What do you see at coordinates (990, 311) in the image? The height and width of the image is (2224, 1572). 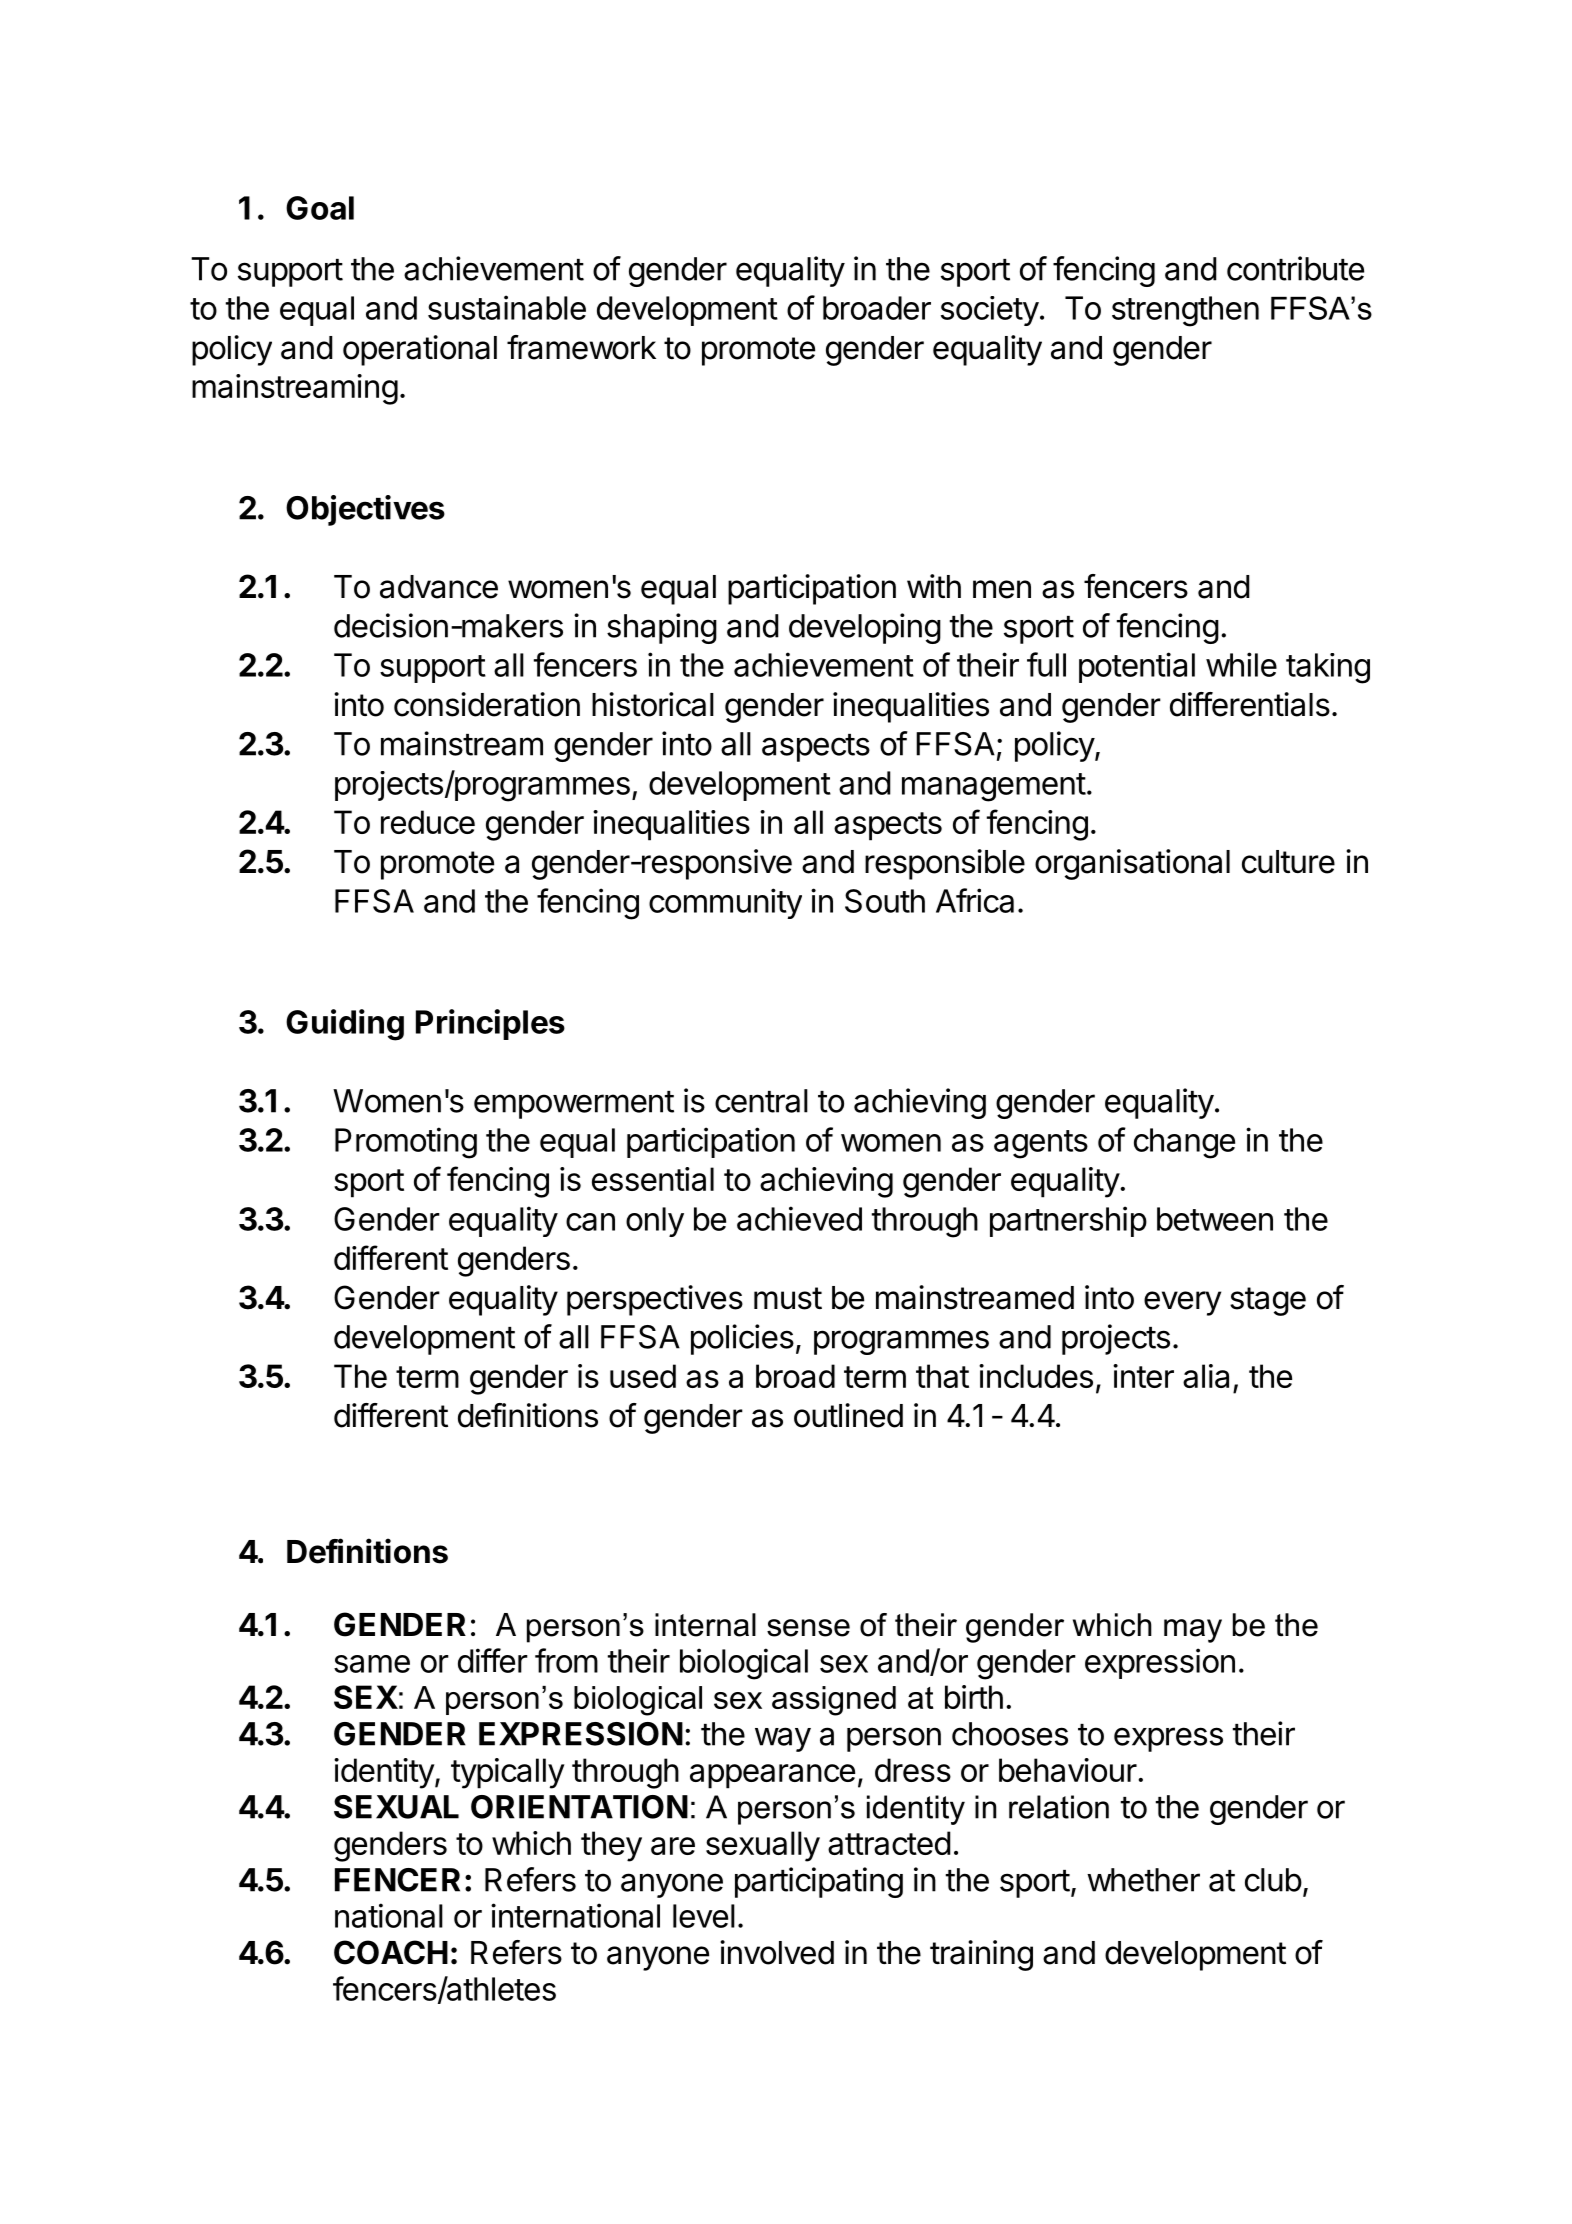 I see `society` at bounding box center [990, 311].
